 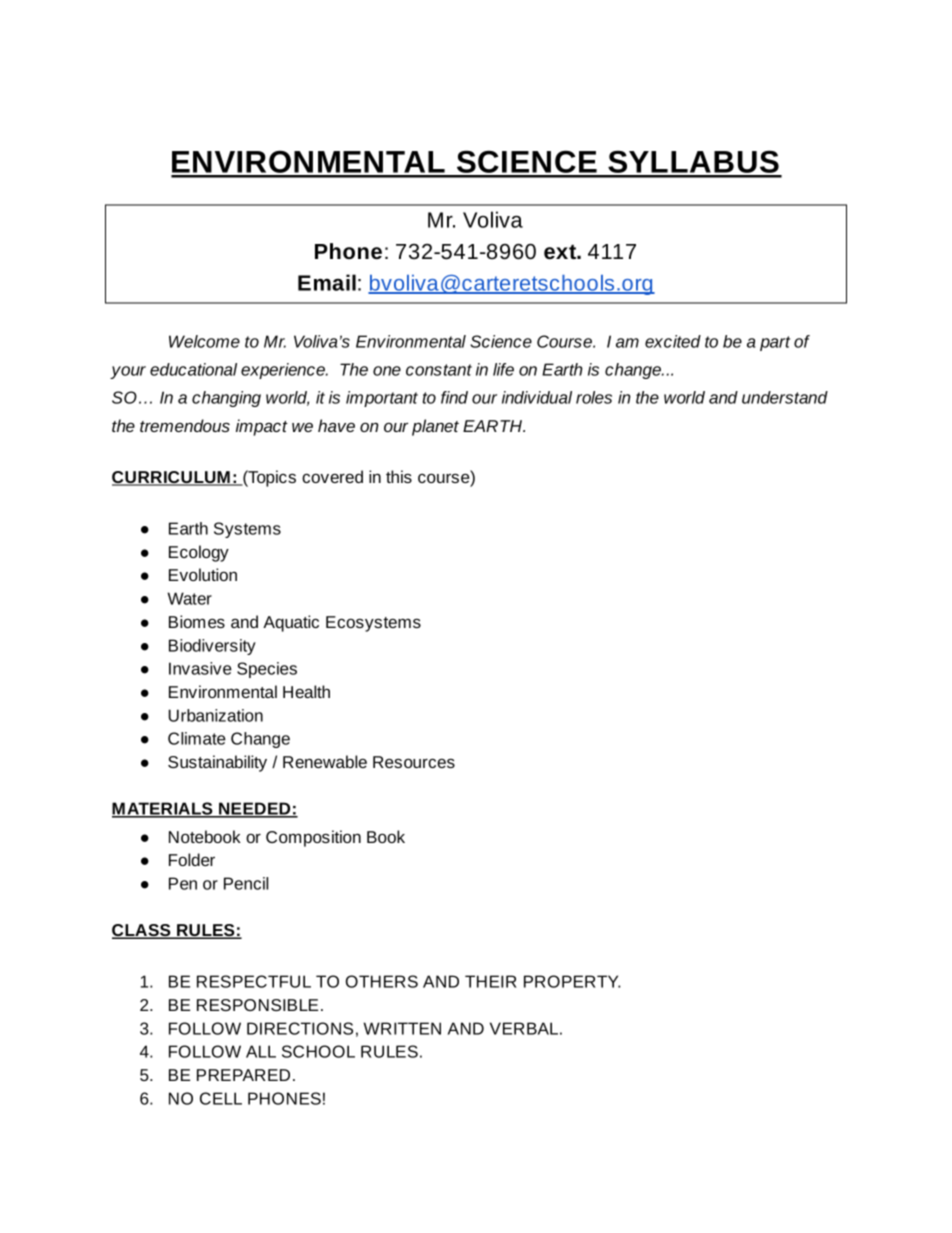 What do you see at coordinates (204, 341) in the page?
I see `Welcome` at bounding box center [204, 341].
